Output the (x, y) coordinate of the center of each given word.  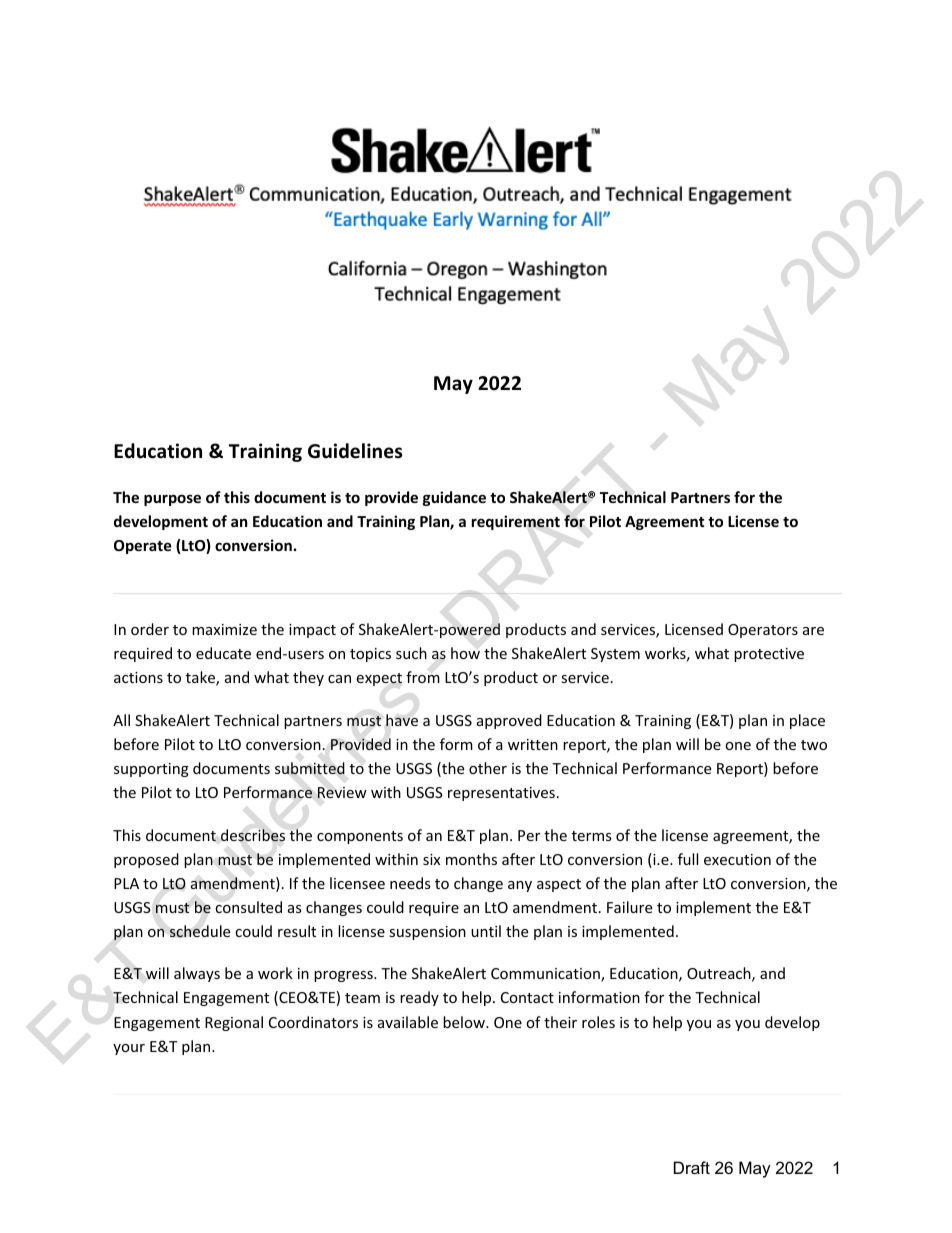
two (814, 745)
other (488, 768)
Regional (234, 1023)
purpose (172, 500)
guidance (454, 498)
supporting (151, 770)
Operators (763, 631)
